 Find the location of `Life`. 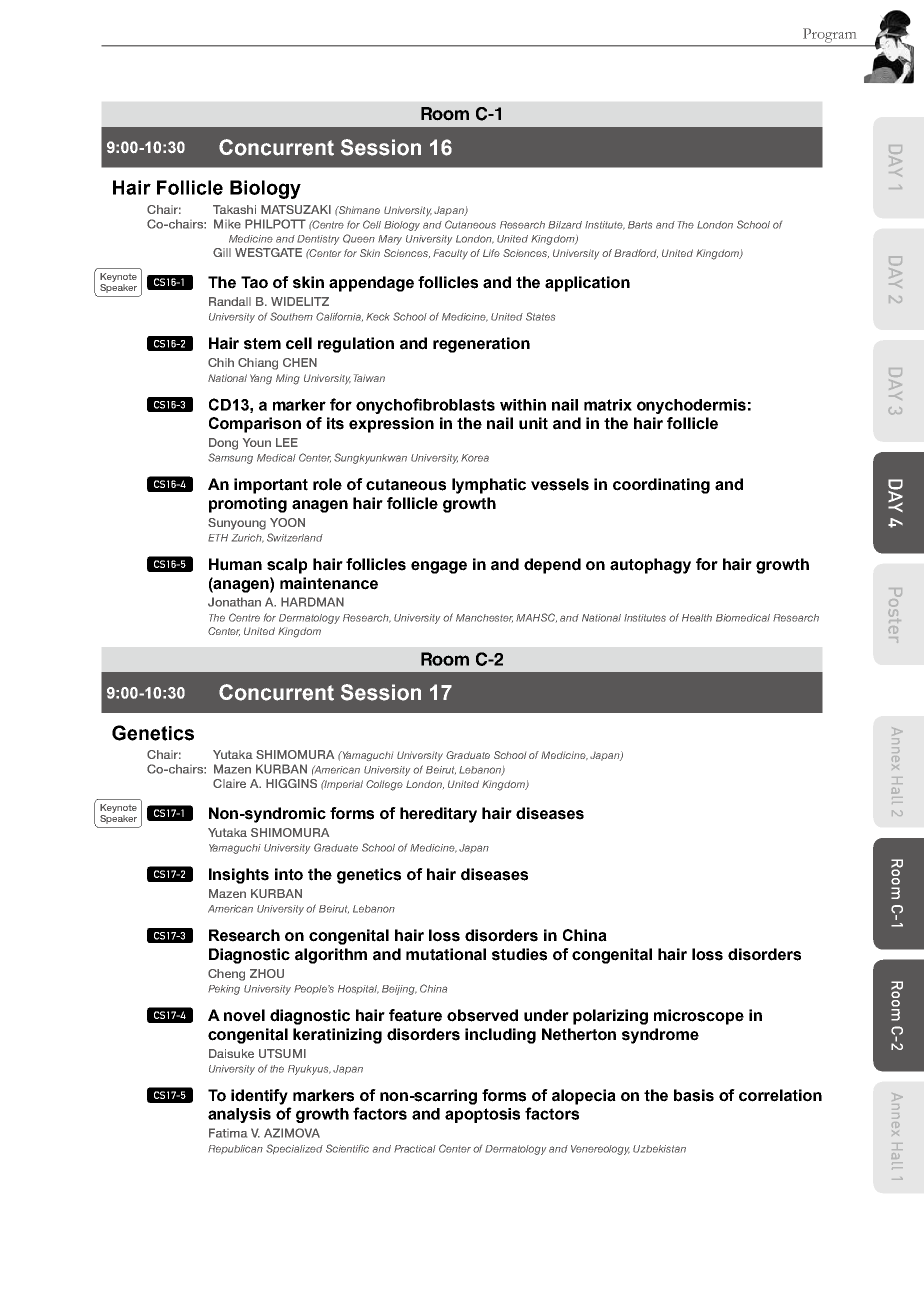

Life is located at coordinates (491, 253).
